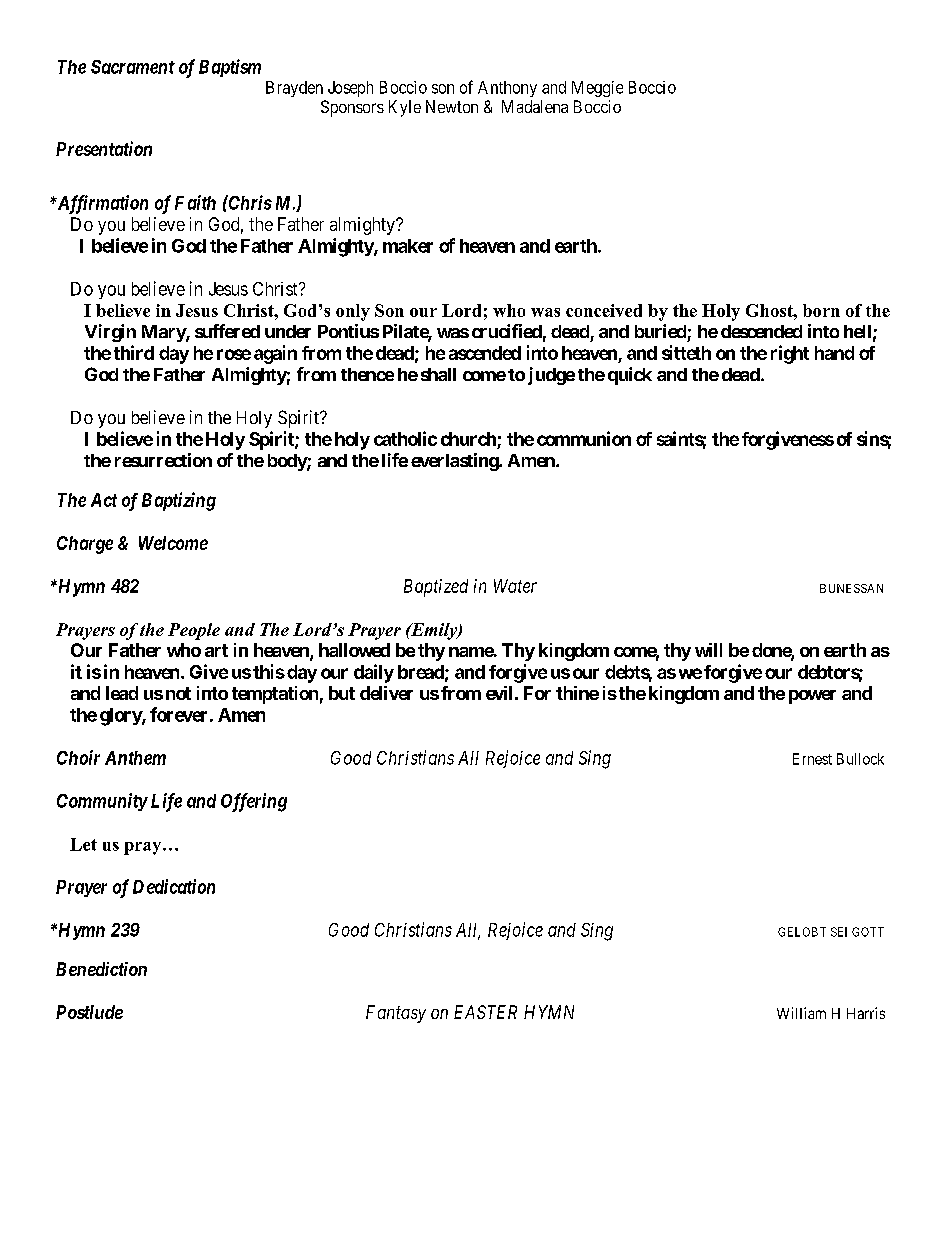  Describe the element at coordinates (452, 106) in the screenshot. I see `Newton` at that location.
